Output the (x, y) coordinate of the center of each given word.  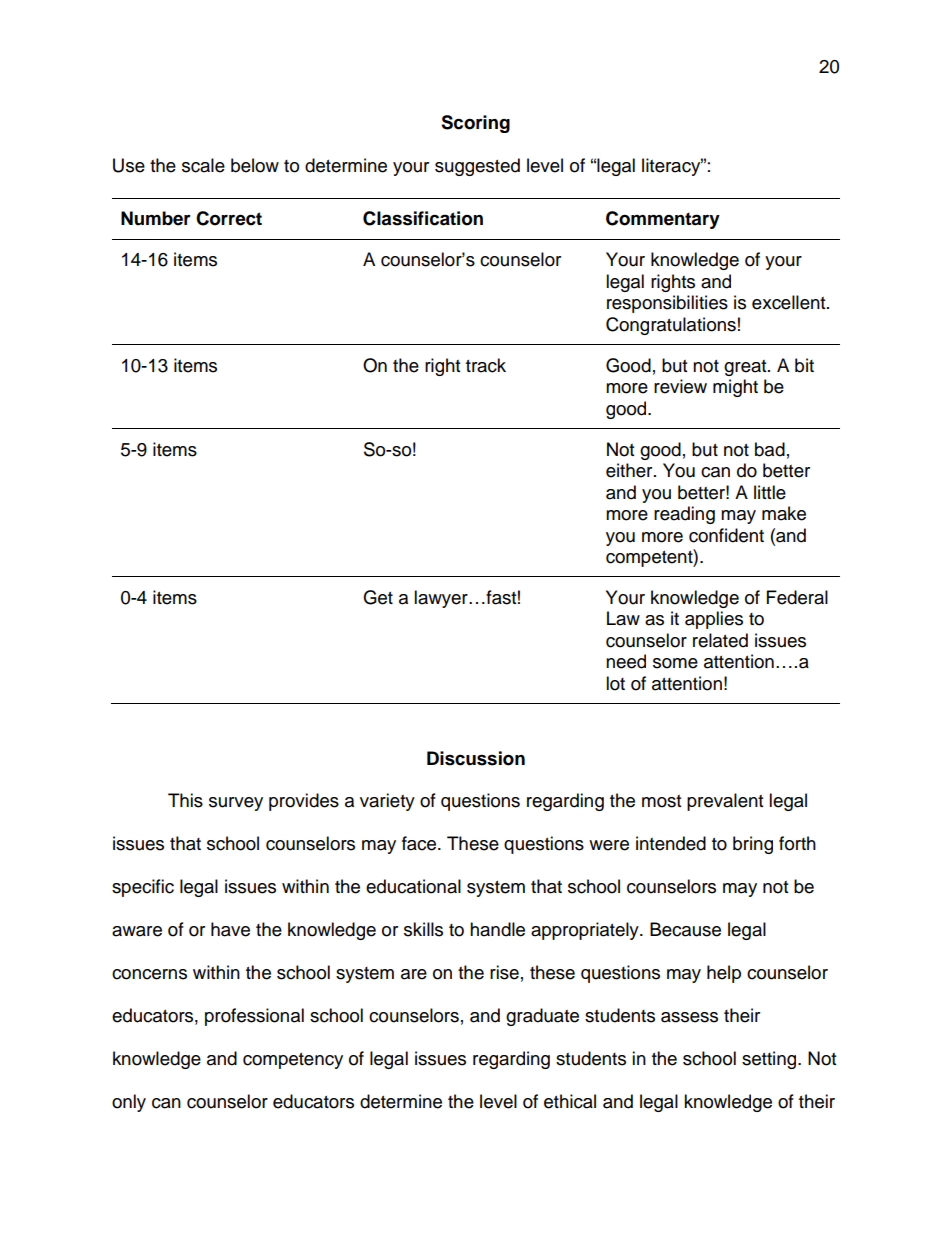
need (626, 661)
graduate (542, 1017)
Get (378, 597)
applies (714, 620)
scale (203, 165)
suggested (477, 167)
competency (293, 1061)
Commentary (663, 220)
